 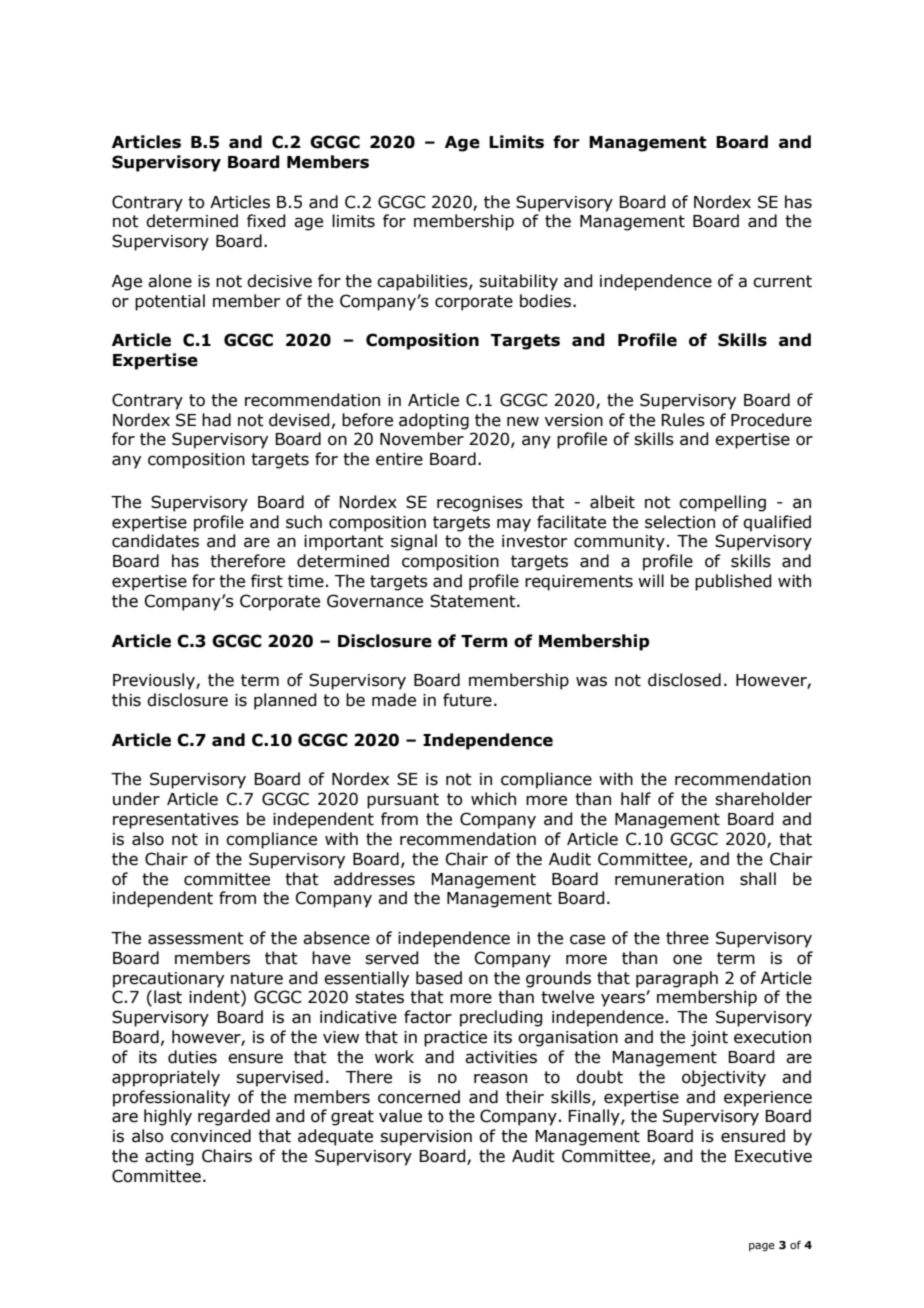 What do you see at coordinates (493, 799) in the image?
I see `which` at bounding box center [493, 799].
